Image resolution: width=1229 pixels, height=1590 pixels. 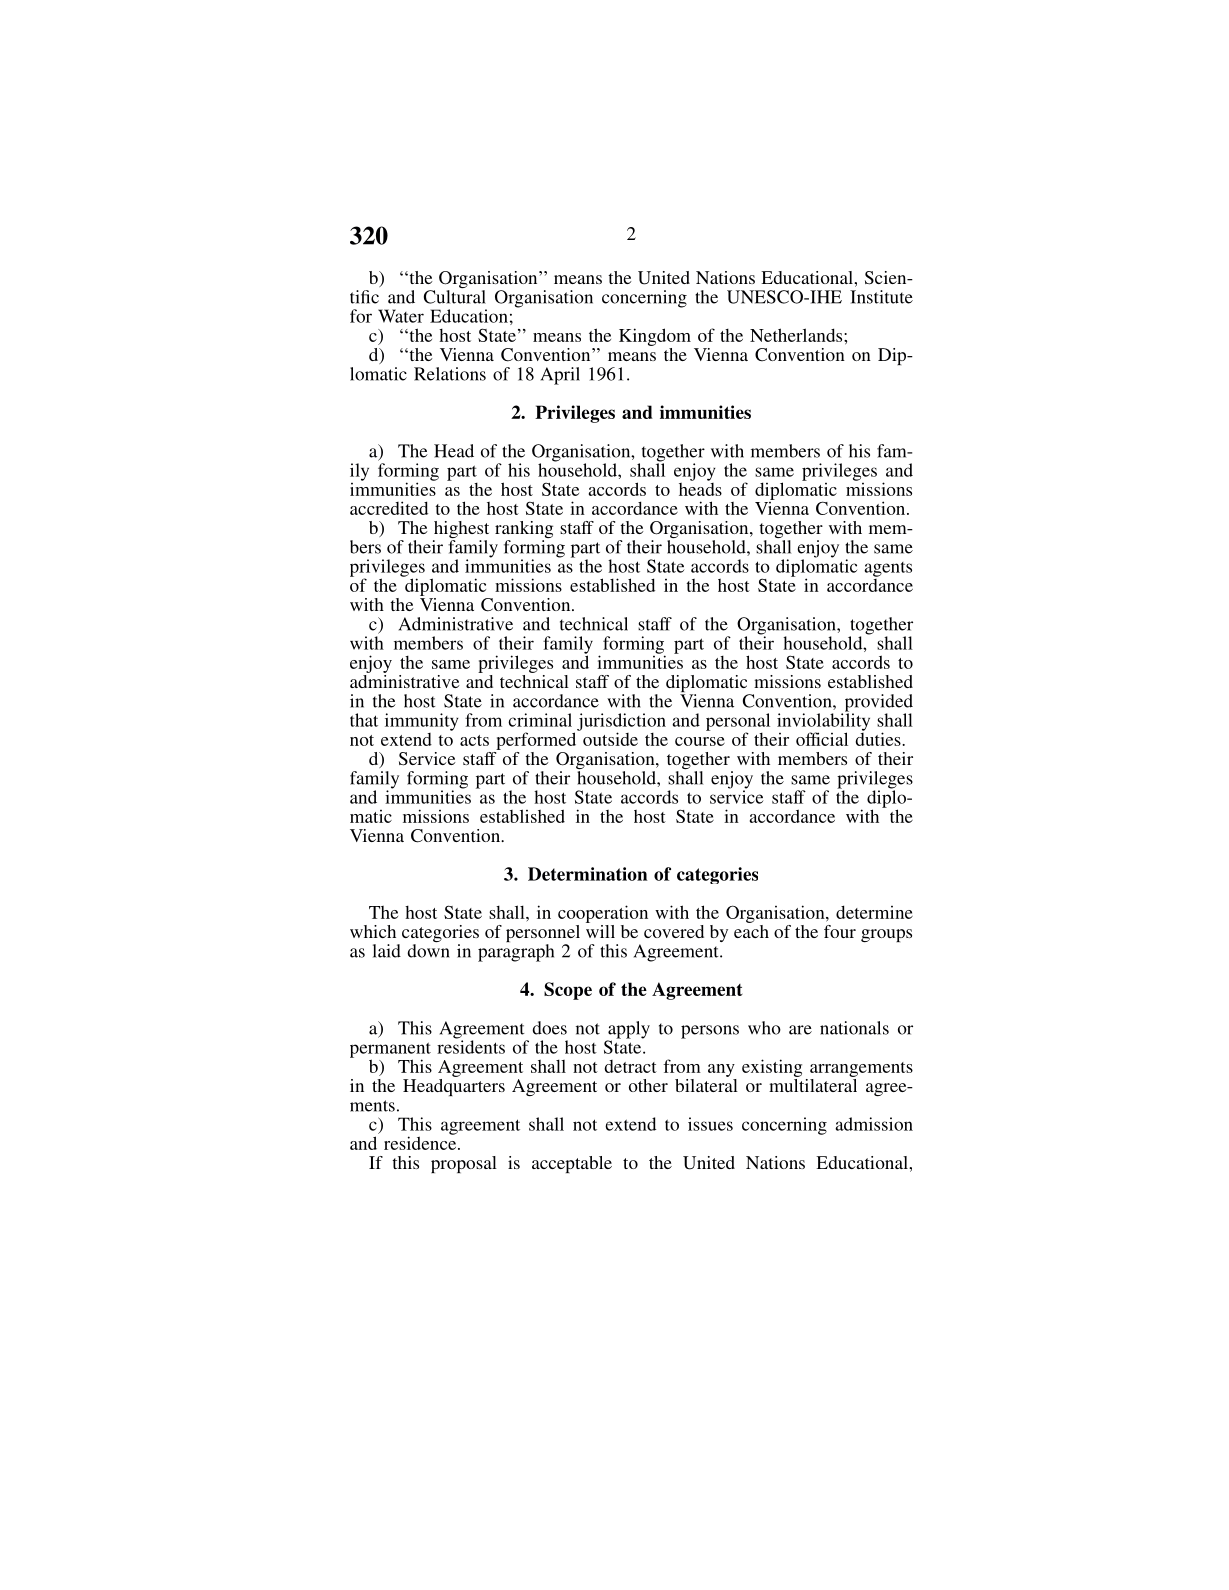 What do you see at coordinates (588, 874) in the page?
I see `Determination` at bounding box center [588, 874].
